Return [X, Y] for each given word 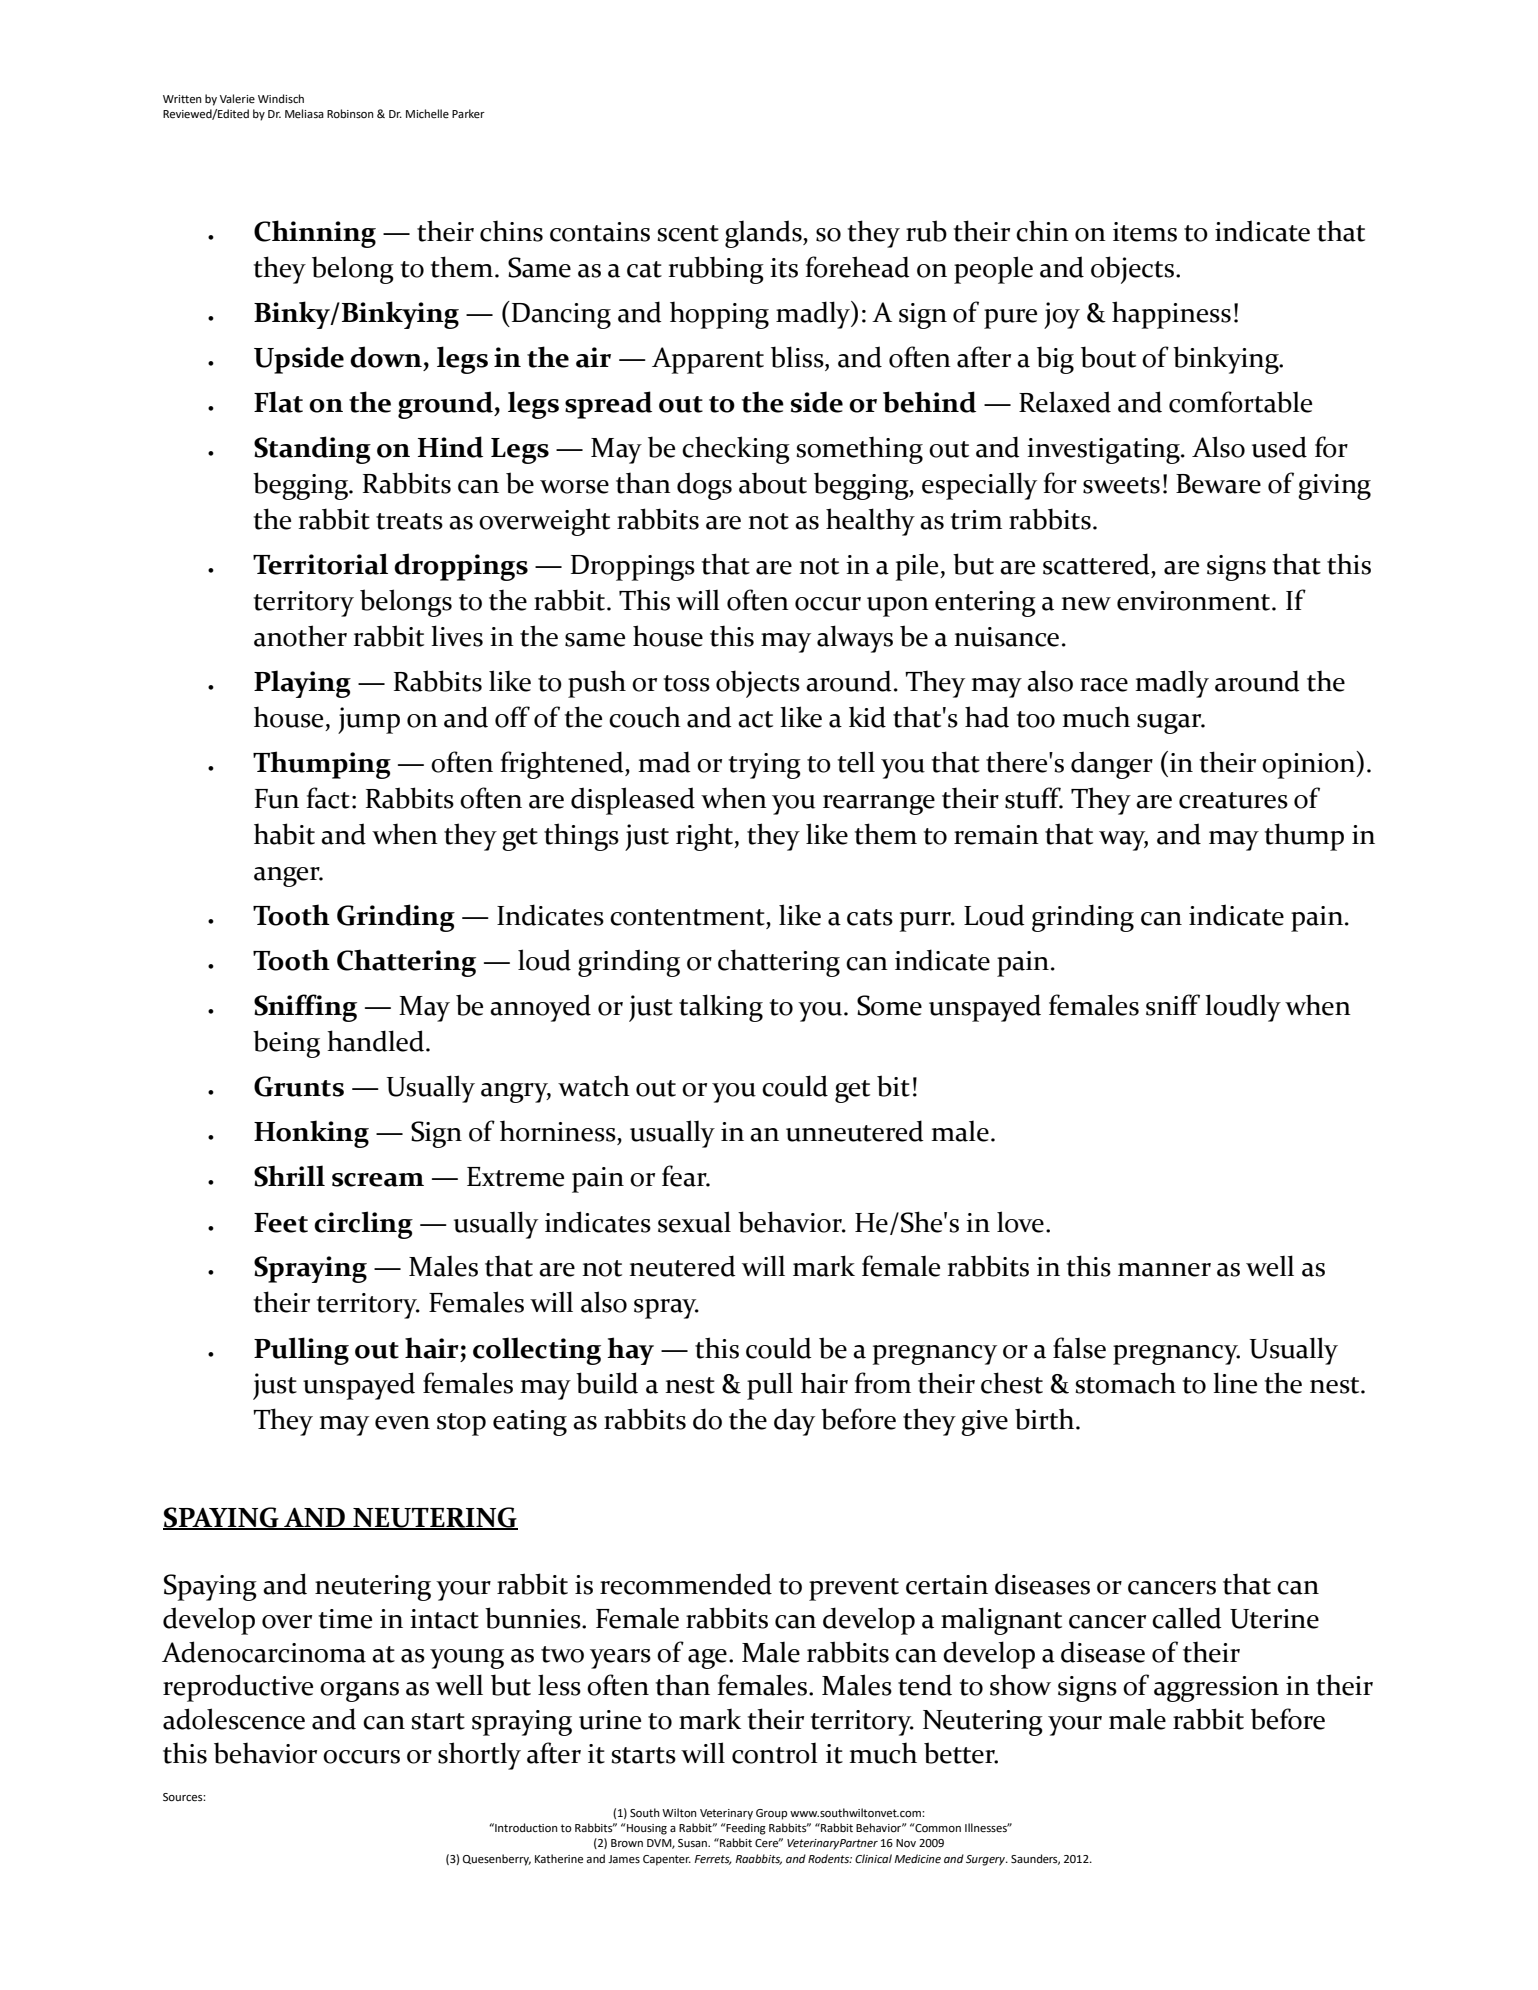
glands [764, 234]
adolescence [234, 1719]
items [1145, 232]
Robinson [350, 114]
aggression [1216, 1689]
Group [771, 1814]
